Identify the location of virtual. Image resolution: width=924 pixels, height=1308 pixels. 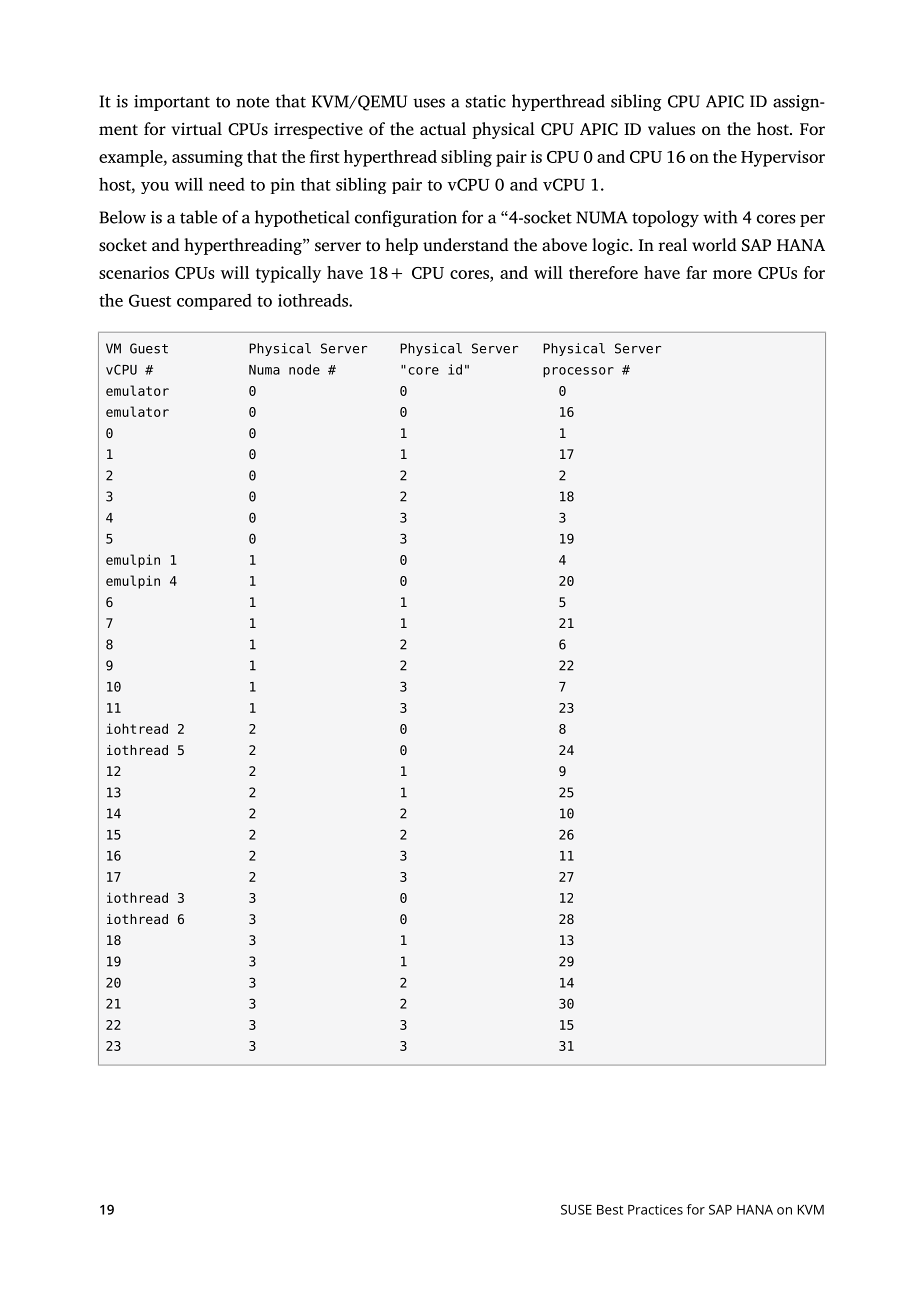
(196, 128).
